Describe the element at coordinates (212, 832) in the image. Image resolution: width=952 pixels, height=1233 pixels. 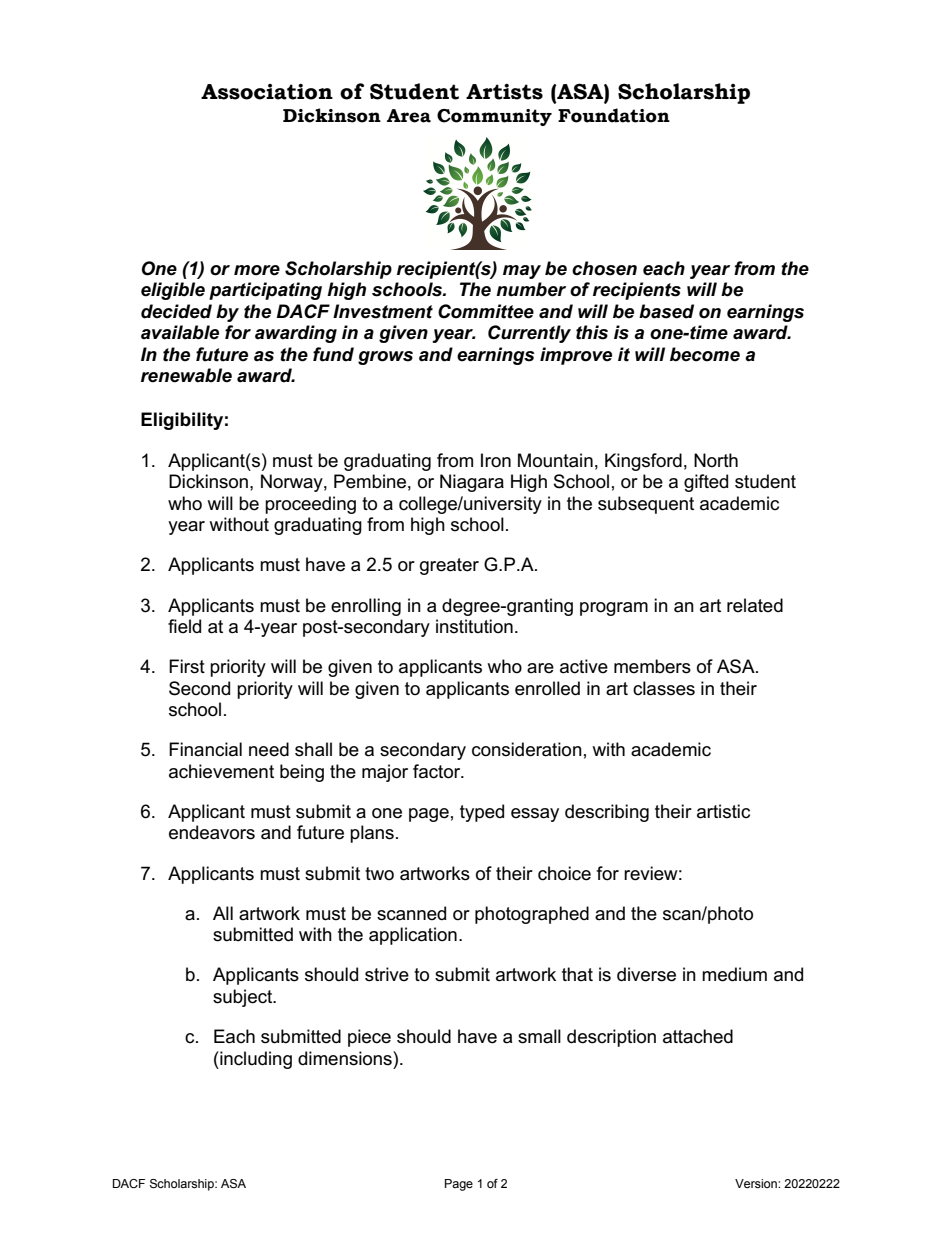
I see `endeavors` at that location.
